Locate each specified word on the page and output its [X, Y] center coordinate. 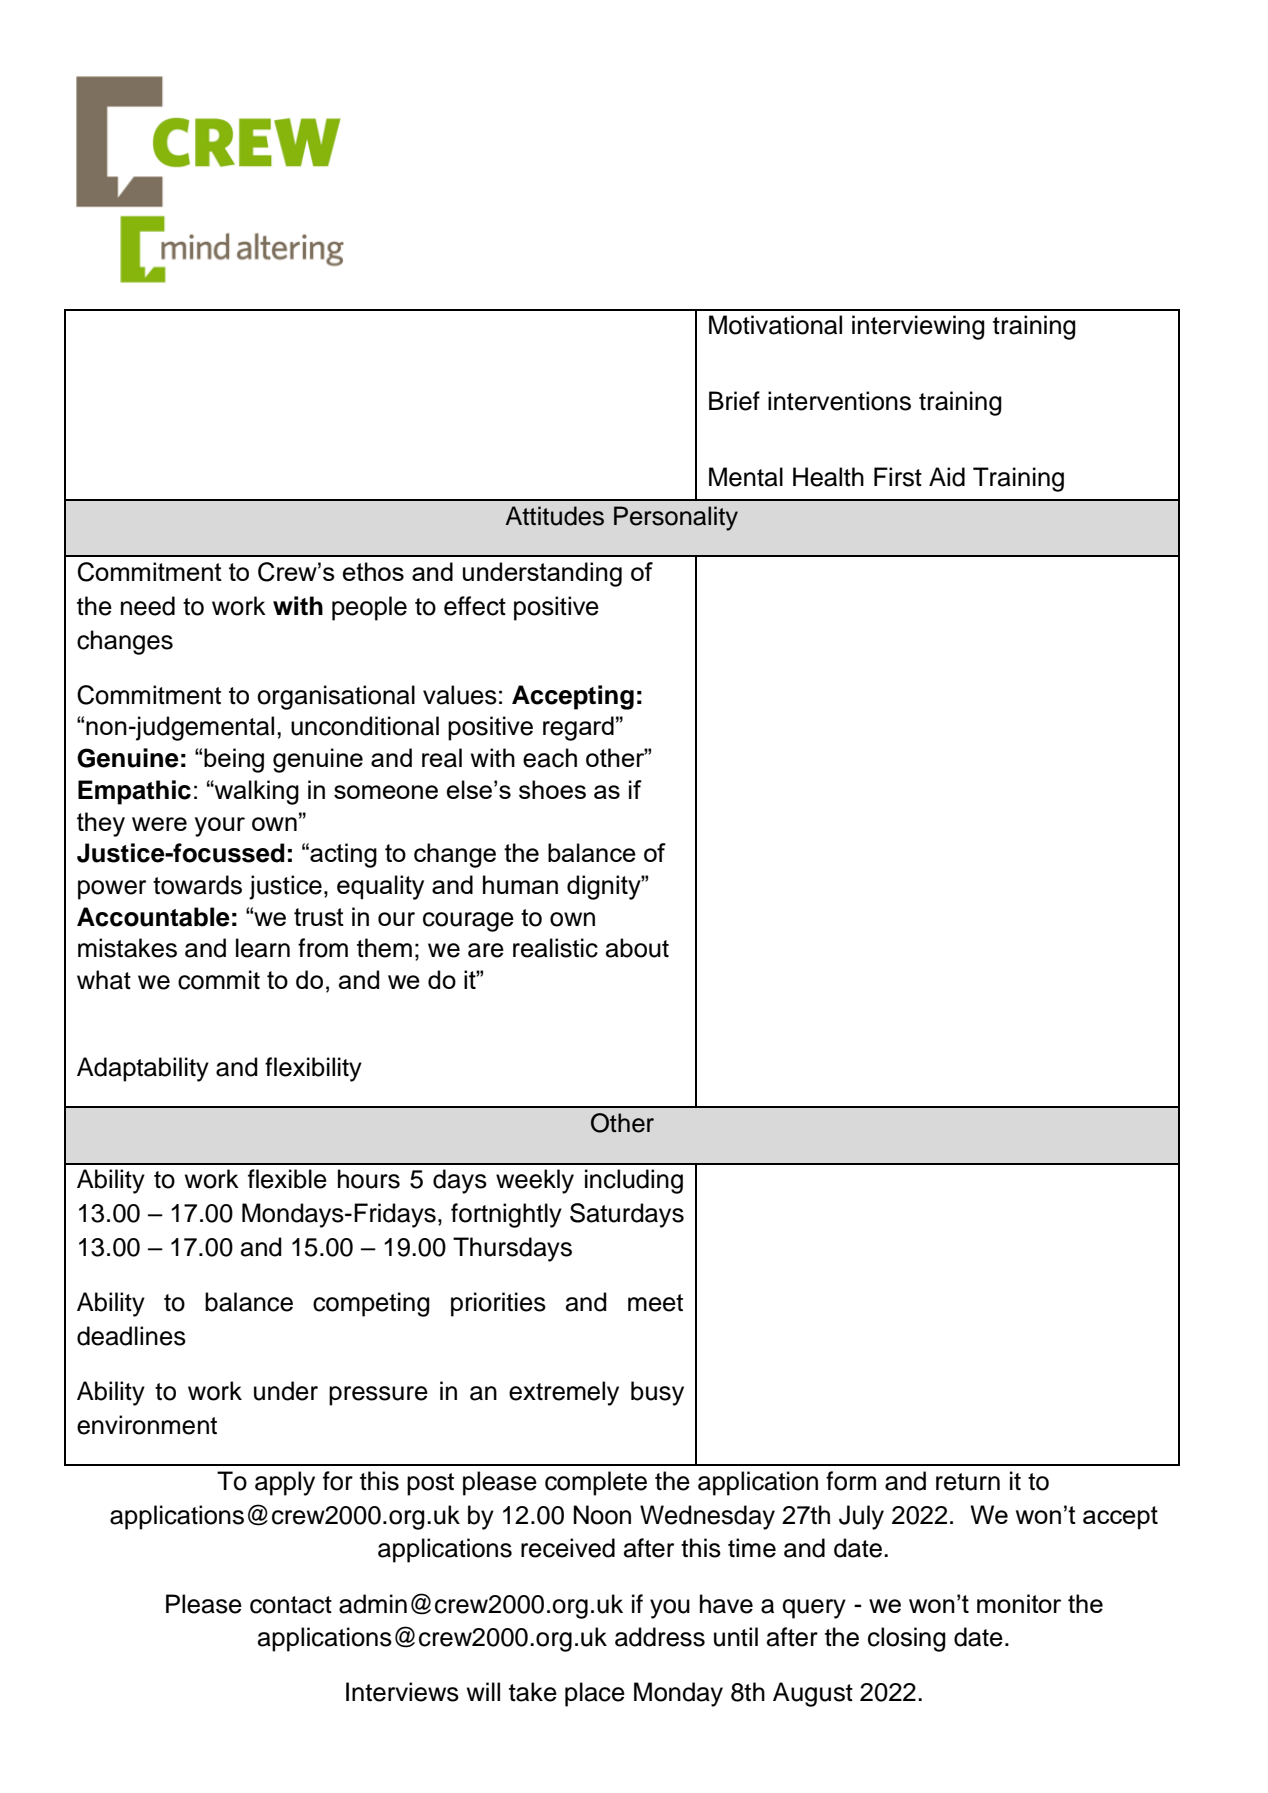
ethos [373, 571]
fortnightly [506, 1215]
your [220, 827]
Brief [734, 401]
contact [291, 1605]
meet [655, 1303]
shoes [552, 789]
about [637, 948]
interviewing [918, 327]
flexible [287, 1179]
